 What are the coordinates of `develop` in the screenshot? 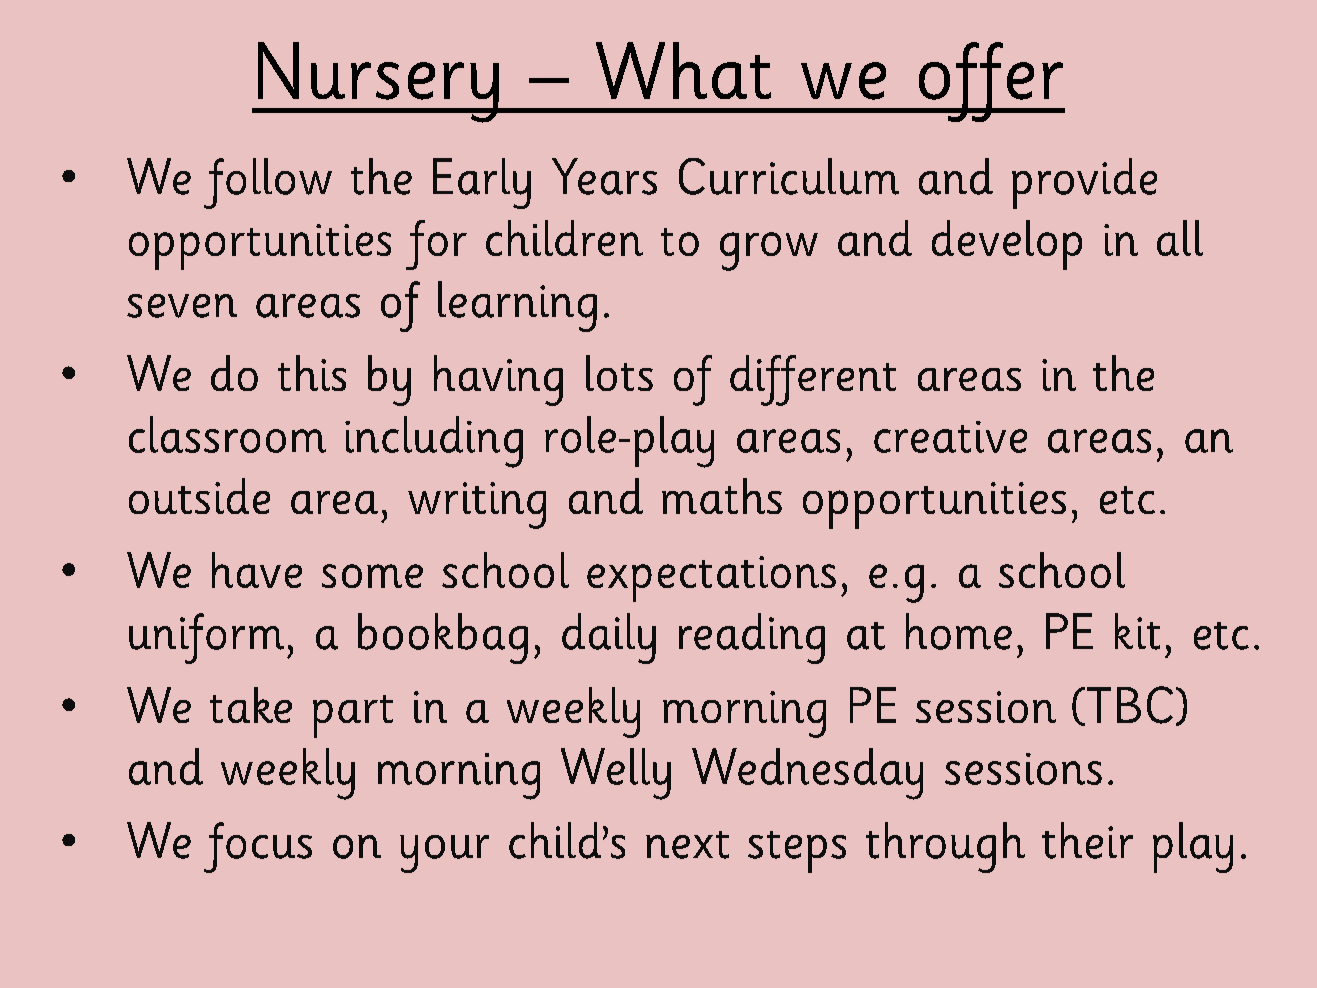 It's located at (1007, 245).
